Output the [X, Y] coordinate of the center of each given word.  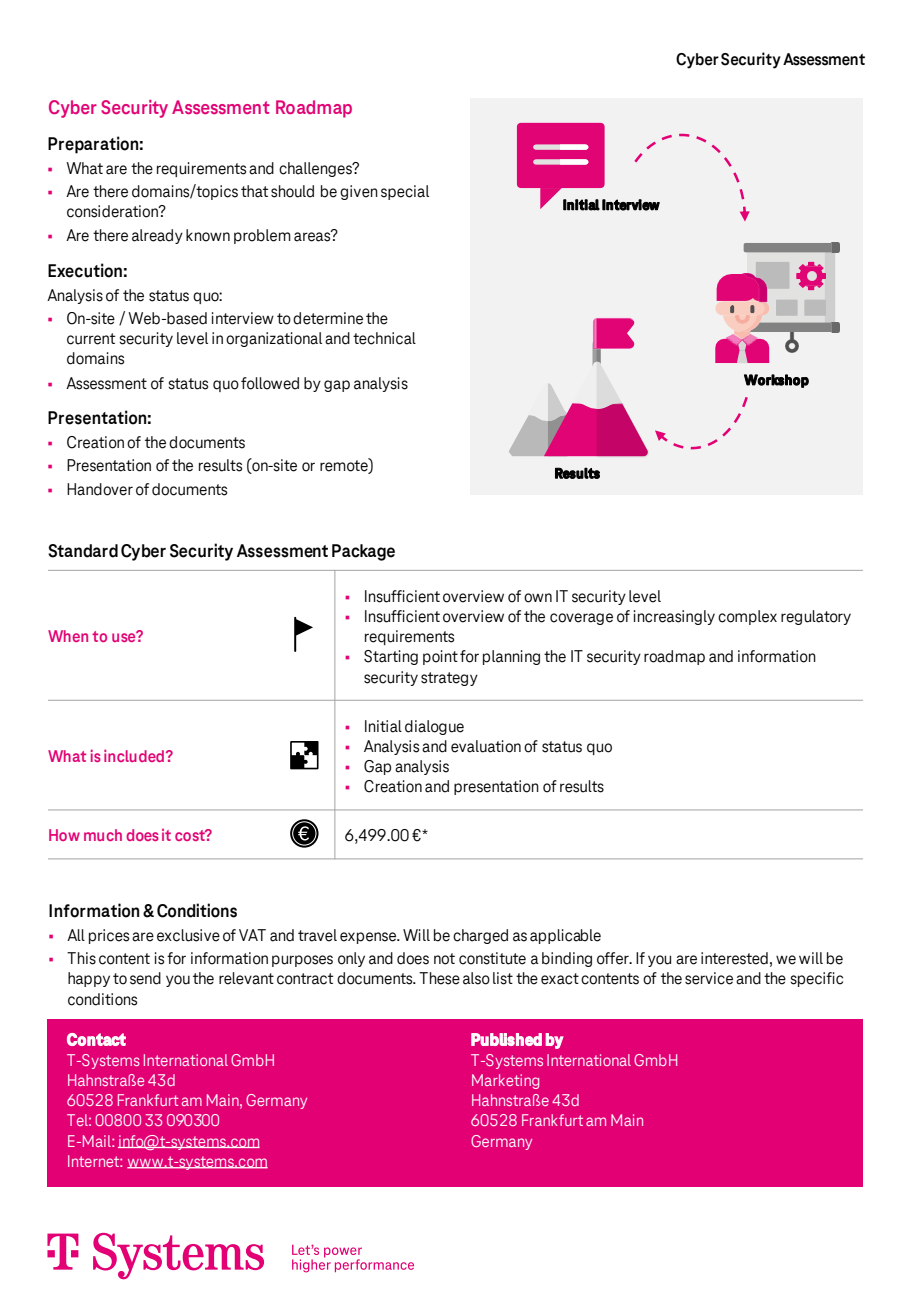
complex [747, 617]
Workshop [776, 381]
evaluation [486, 746]
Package [363, 552]
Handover [100, 489]
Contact [96, 1039]
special [405, 192]
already [157, 236]
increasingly [674, 617]
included [135, 755]
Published [506, 1039]
